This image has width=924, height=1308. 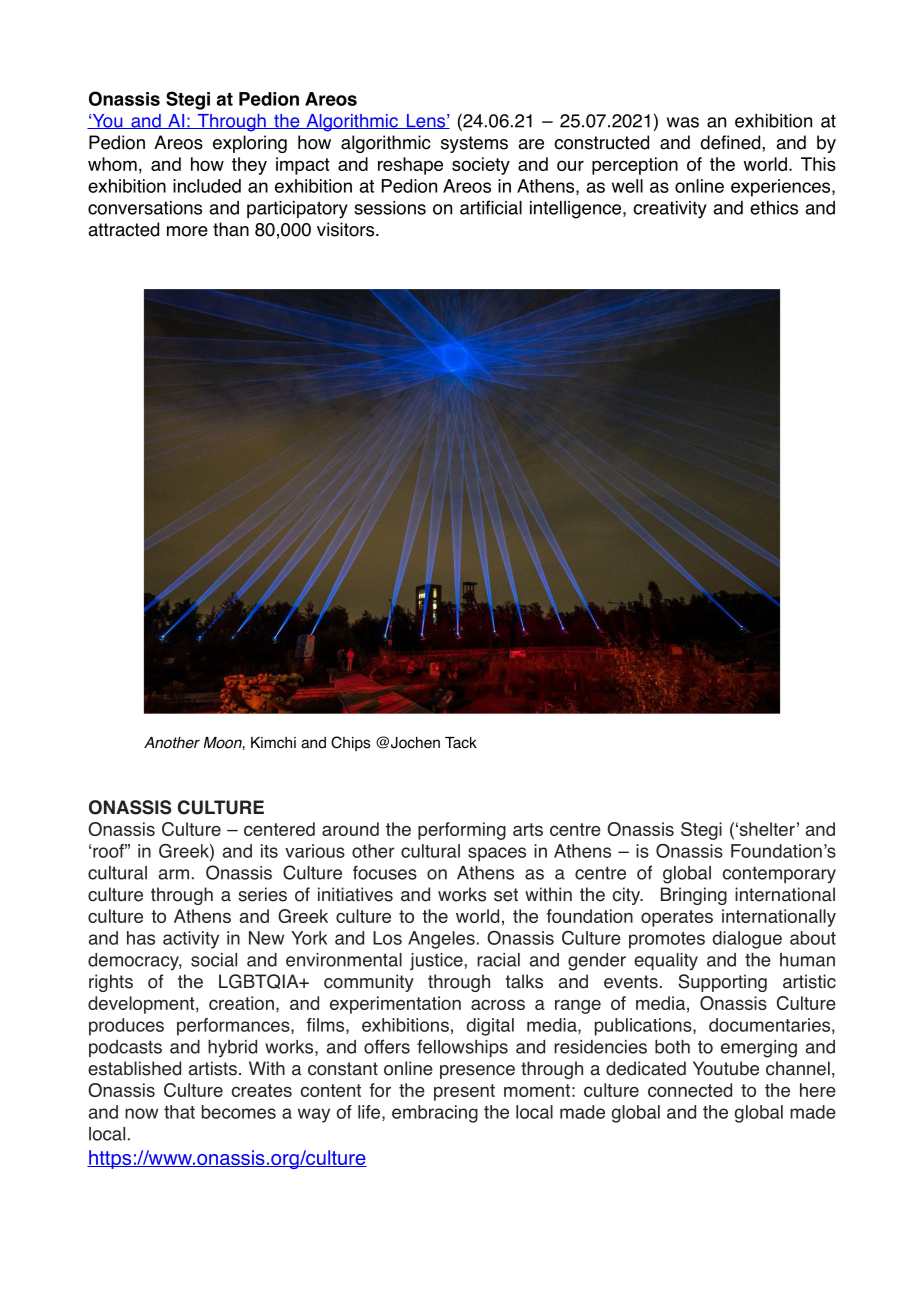 I want to click on Kimchi, so click(x=273, y=743).
